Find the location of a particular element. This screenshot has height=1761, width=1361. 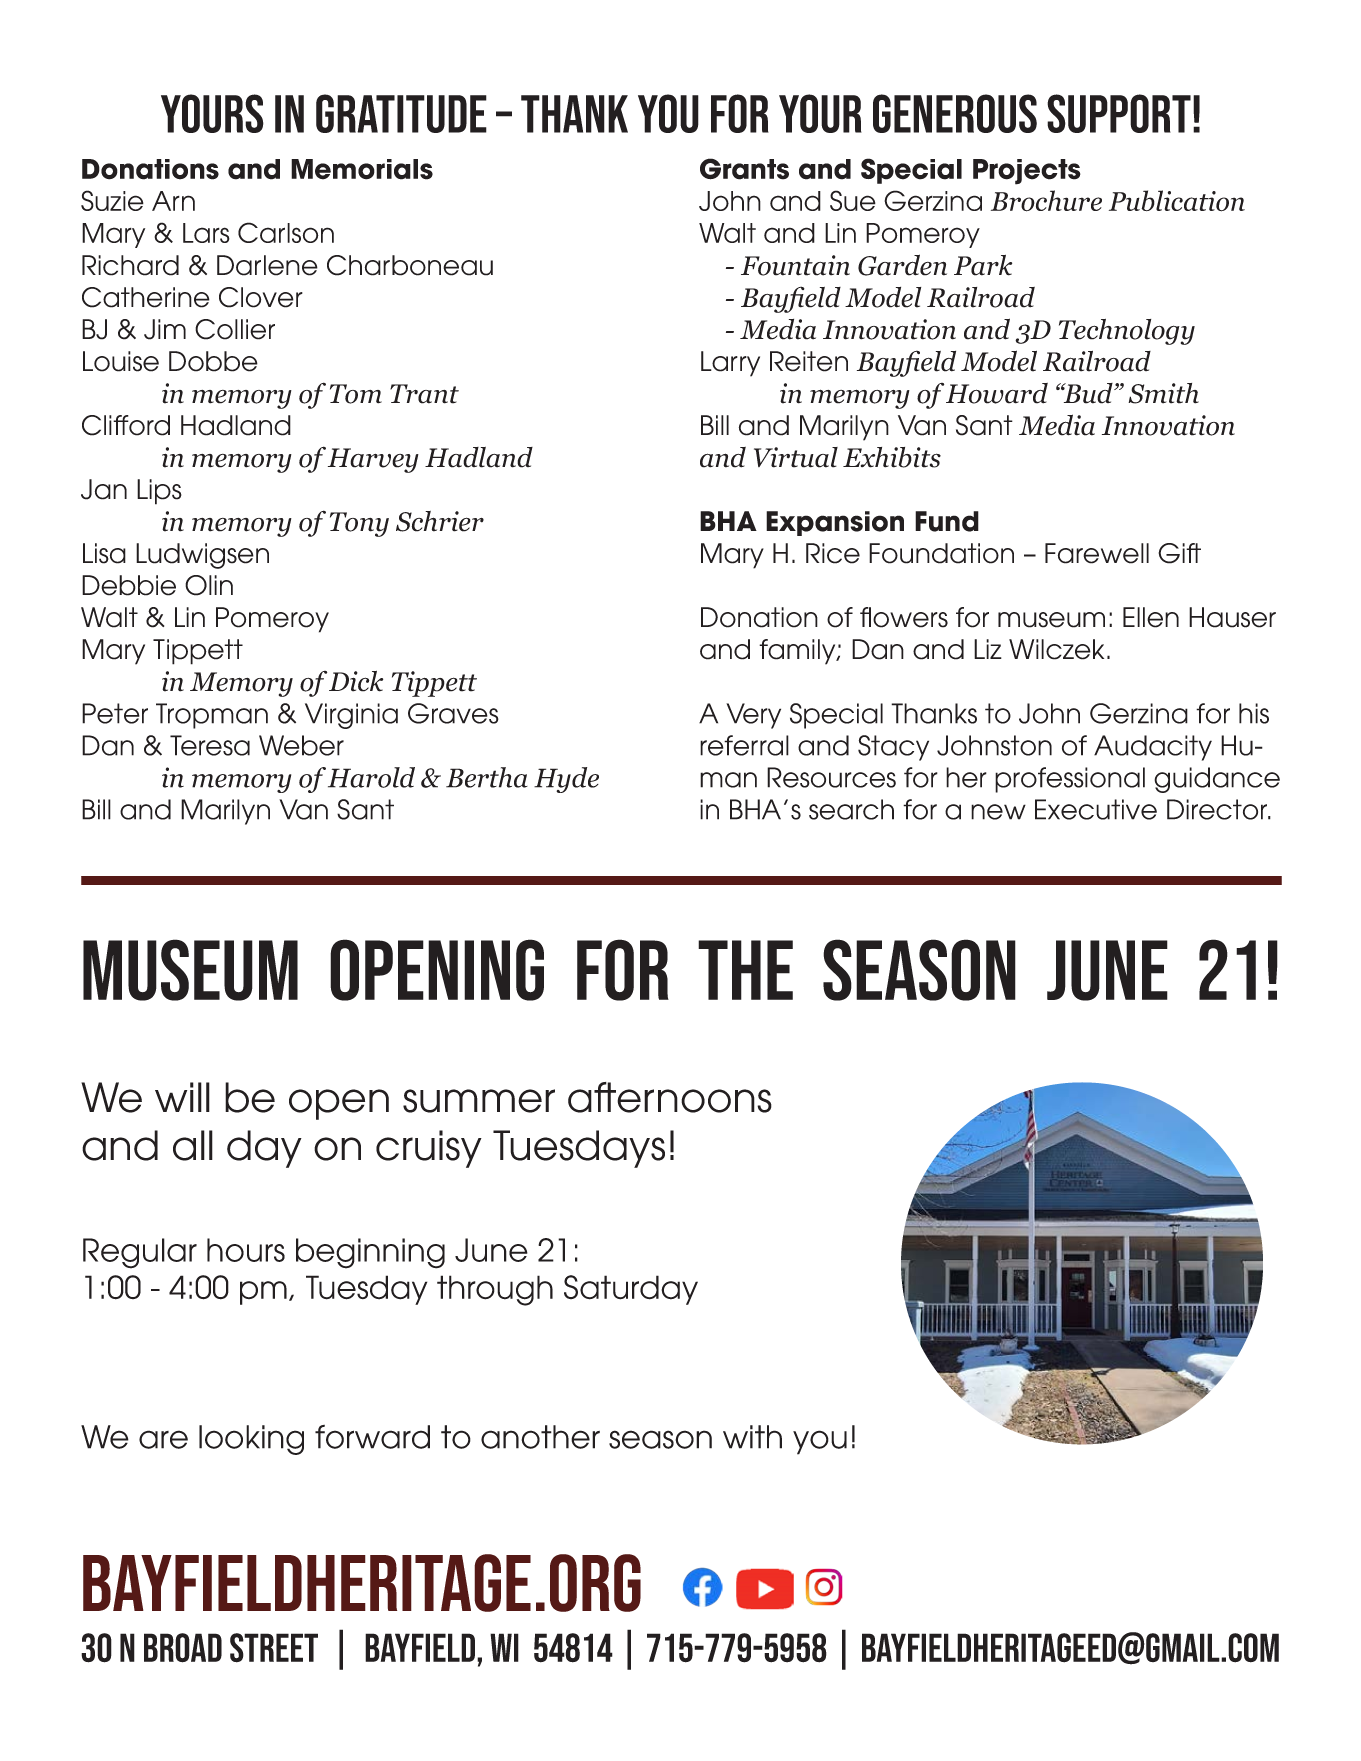

Grants is located at coordinates (744, 169).
